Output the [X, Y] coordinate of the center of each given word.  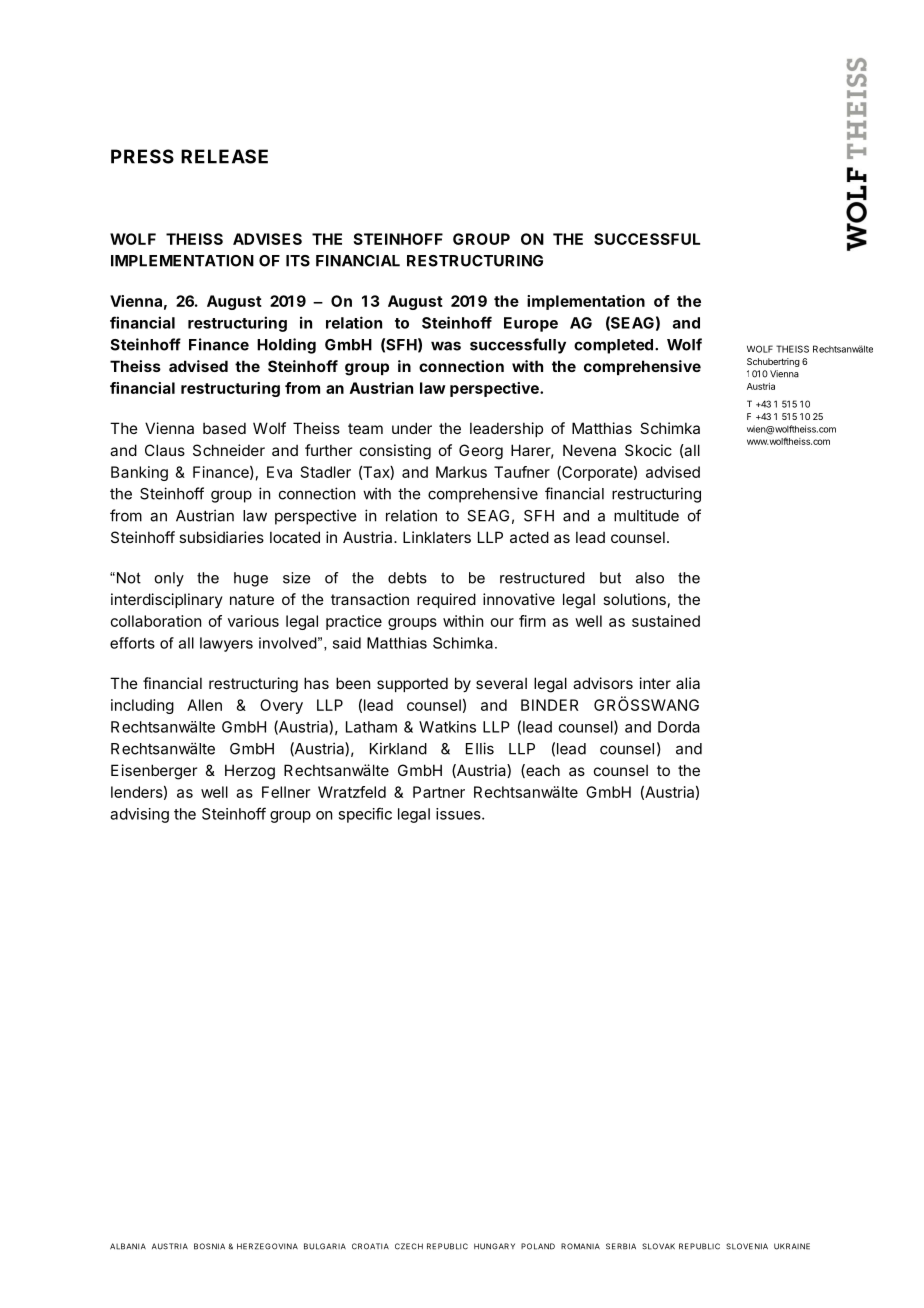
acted [529, 537]
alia [688, 683]
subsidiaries [221, 537]
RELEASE [224, 156]
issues [459, 814]
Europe [531, 324]
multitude [646, 515]
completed [613, 346]
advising [139, 815]
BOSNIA [209, 1246]
